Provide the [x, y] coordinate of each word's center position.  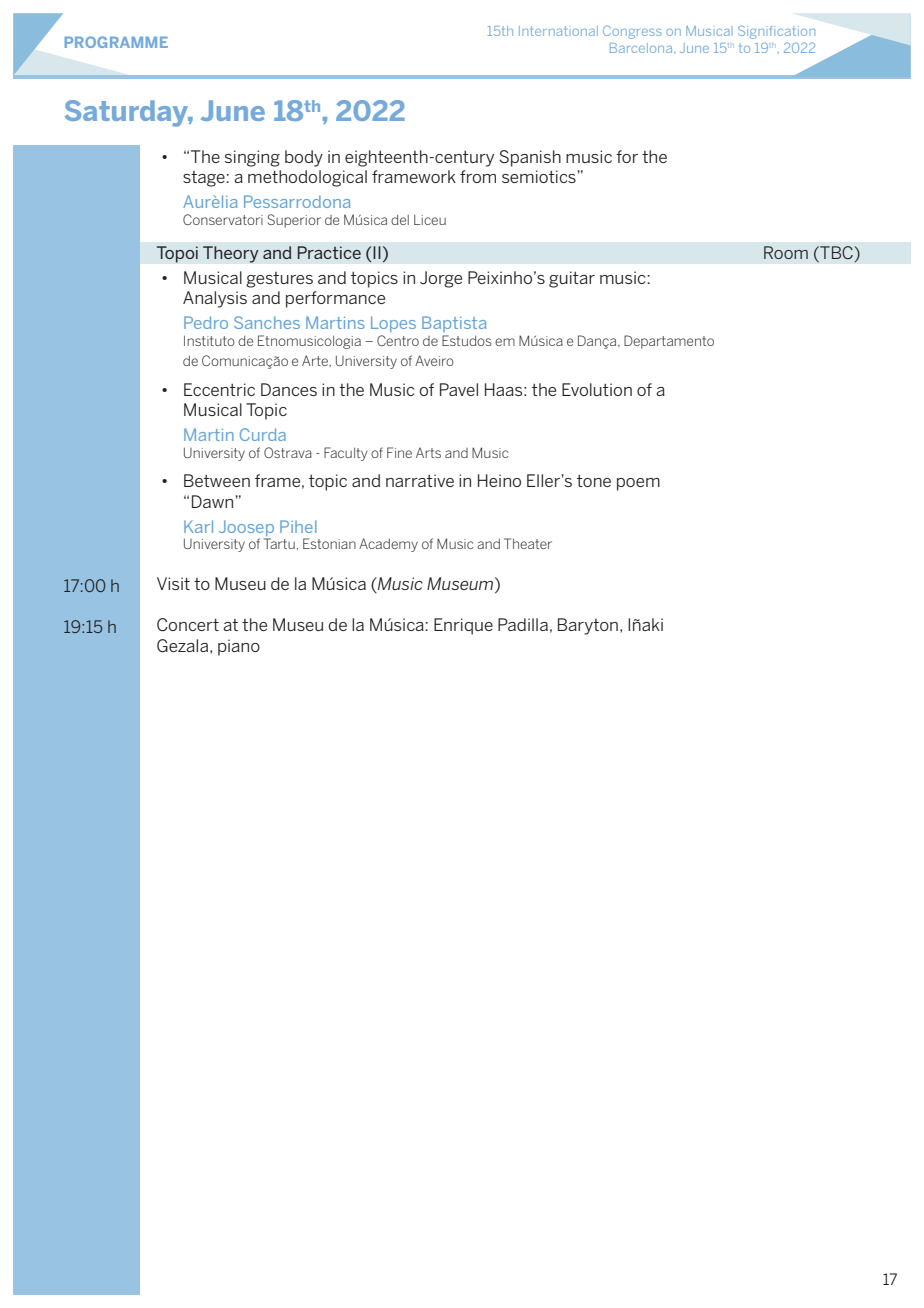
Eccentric [219, 389]
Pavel [459, 389]
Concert [188, 625]
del [400, 220]
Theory [231, 254]
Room [786, 252]
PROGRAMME [116, 42]
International [558, 31]
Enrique [463, 626]
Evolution [597, 389]
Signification [776, 32]
